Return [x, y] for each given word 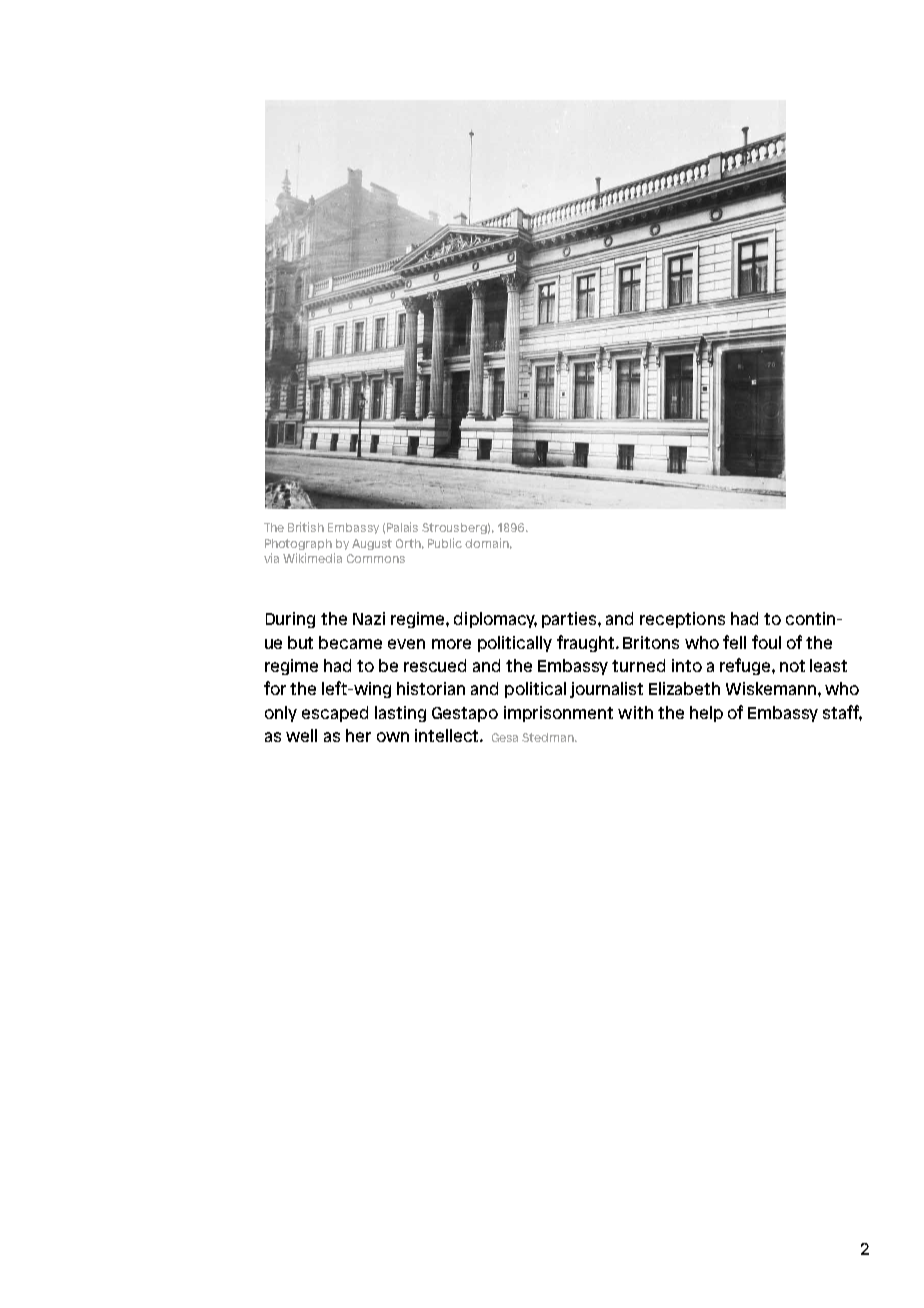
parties [570, 620]
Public [445, 543]
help [706, 714]
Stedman [549, 737]
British [306, 527]
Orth [410, 544]
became [350, 642]
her [358, 735]
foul [766, 642]
